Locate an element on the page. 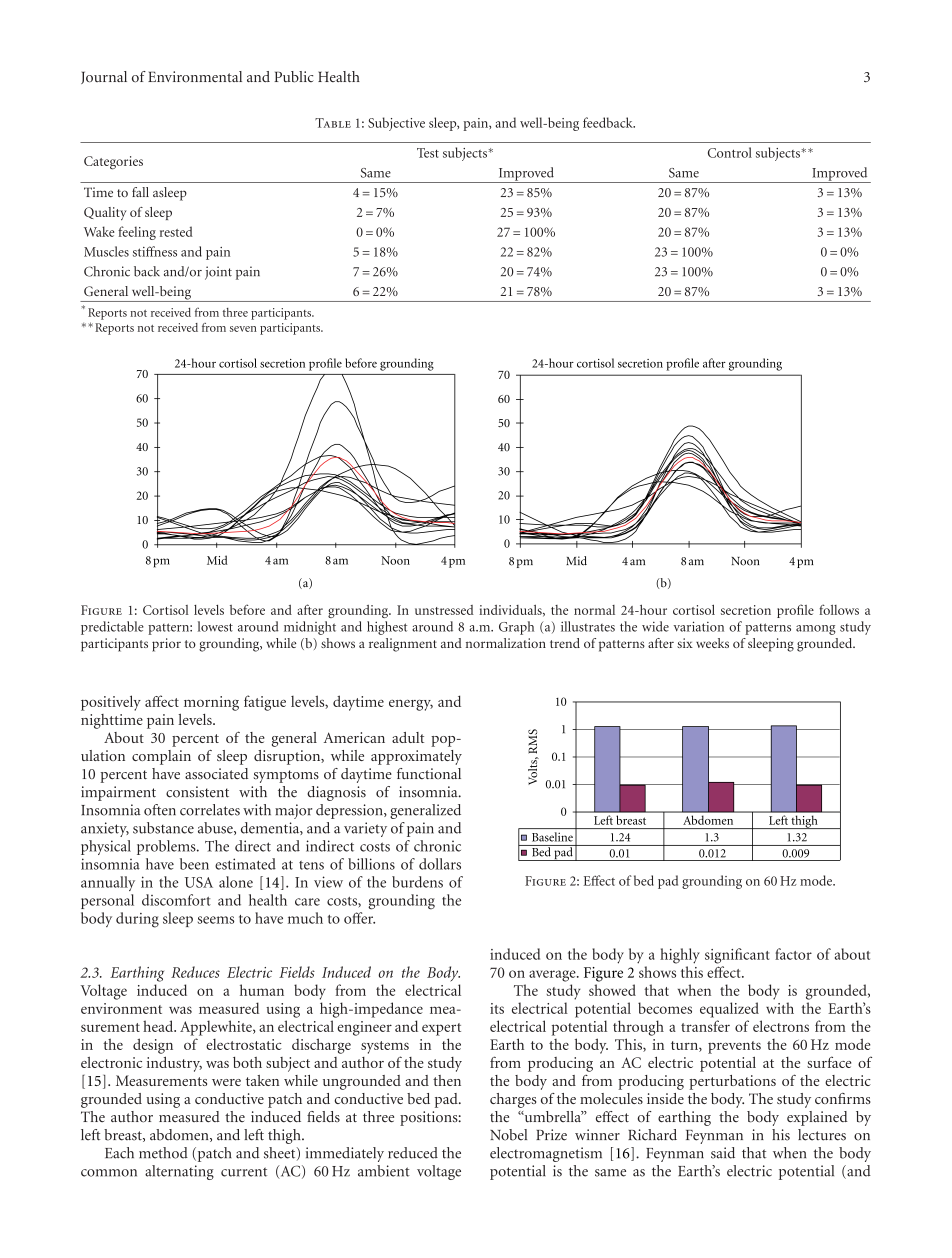 This document has height=1258, width=952. weeks is located at coordinates (712, 643).
